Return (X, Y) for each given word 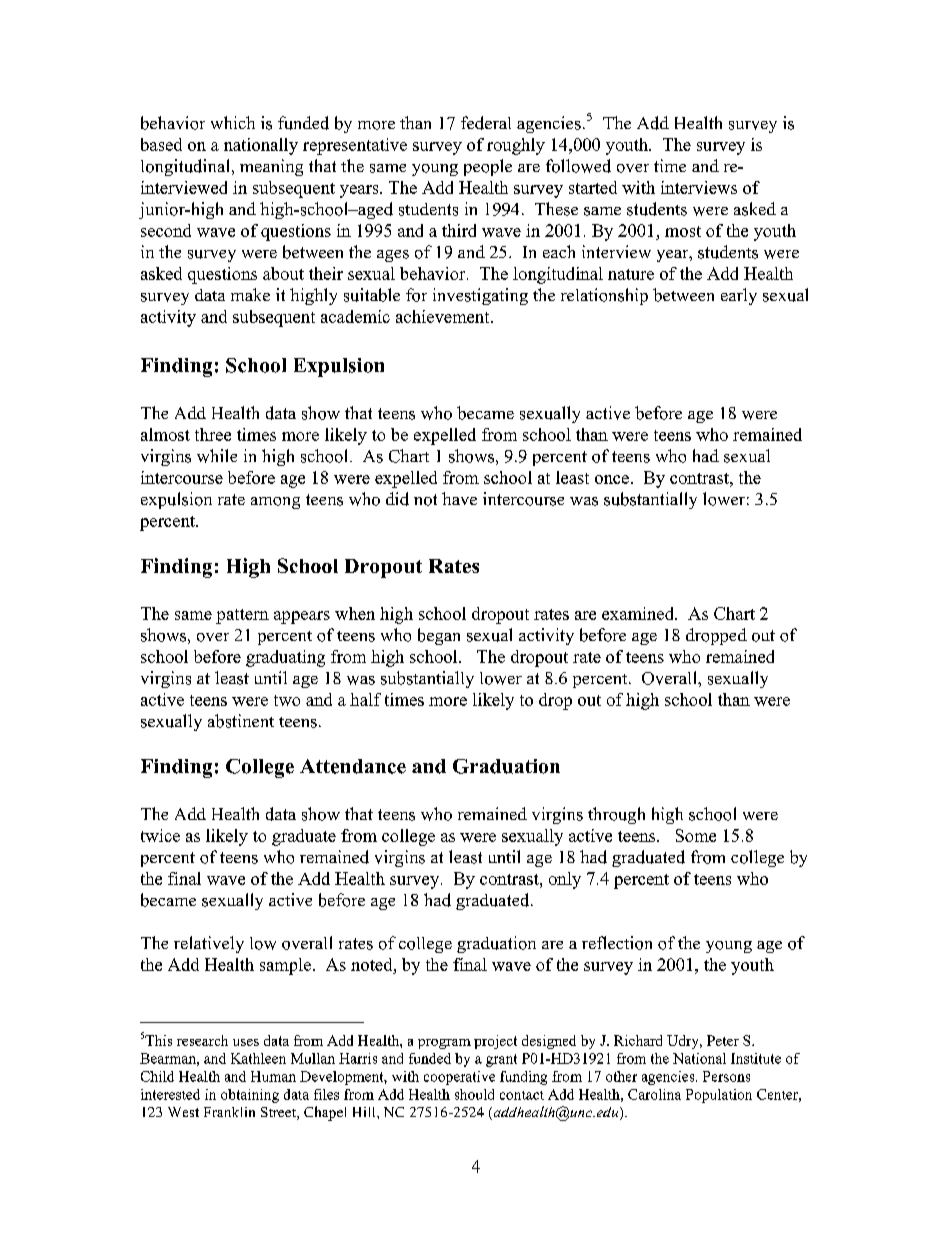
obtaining (250, 1096)
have (459, 498)
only (565, 880)
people (488, 167)
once (612, 479)
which (233, 122)
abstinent (241, 721)
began (439, 636)
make (250, 294)
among (275, 503)
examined (639, 613)
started (593, 187)
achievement (444, 316)
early (739, 296)
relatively (209, 944)
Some (696, 835)
